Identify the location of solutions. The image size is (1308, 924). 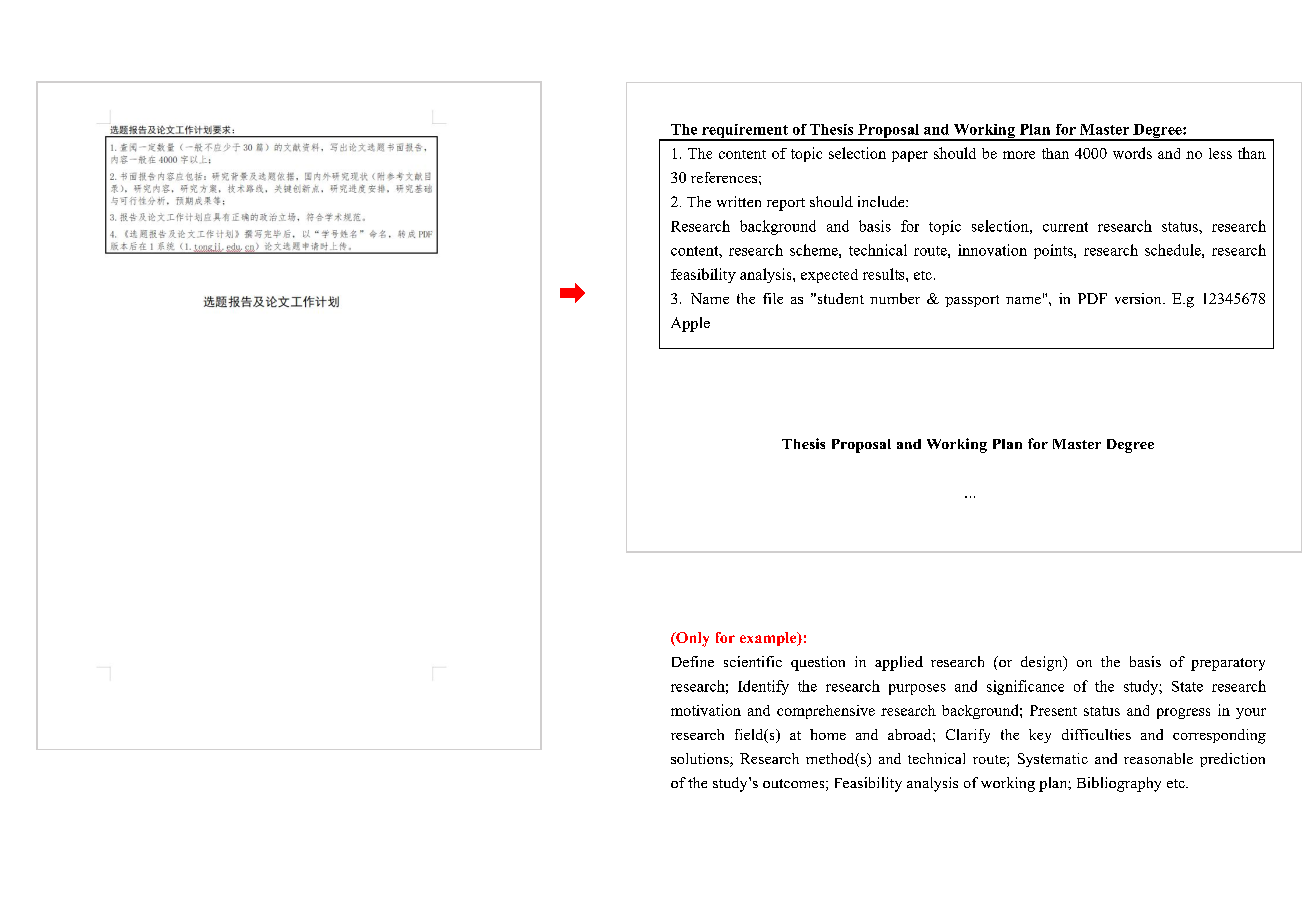
(701, 760).
